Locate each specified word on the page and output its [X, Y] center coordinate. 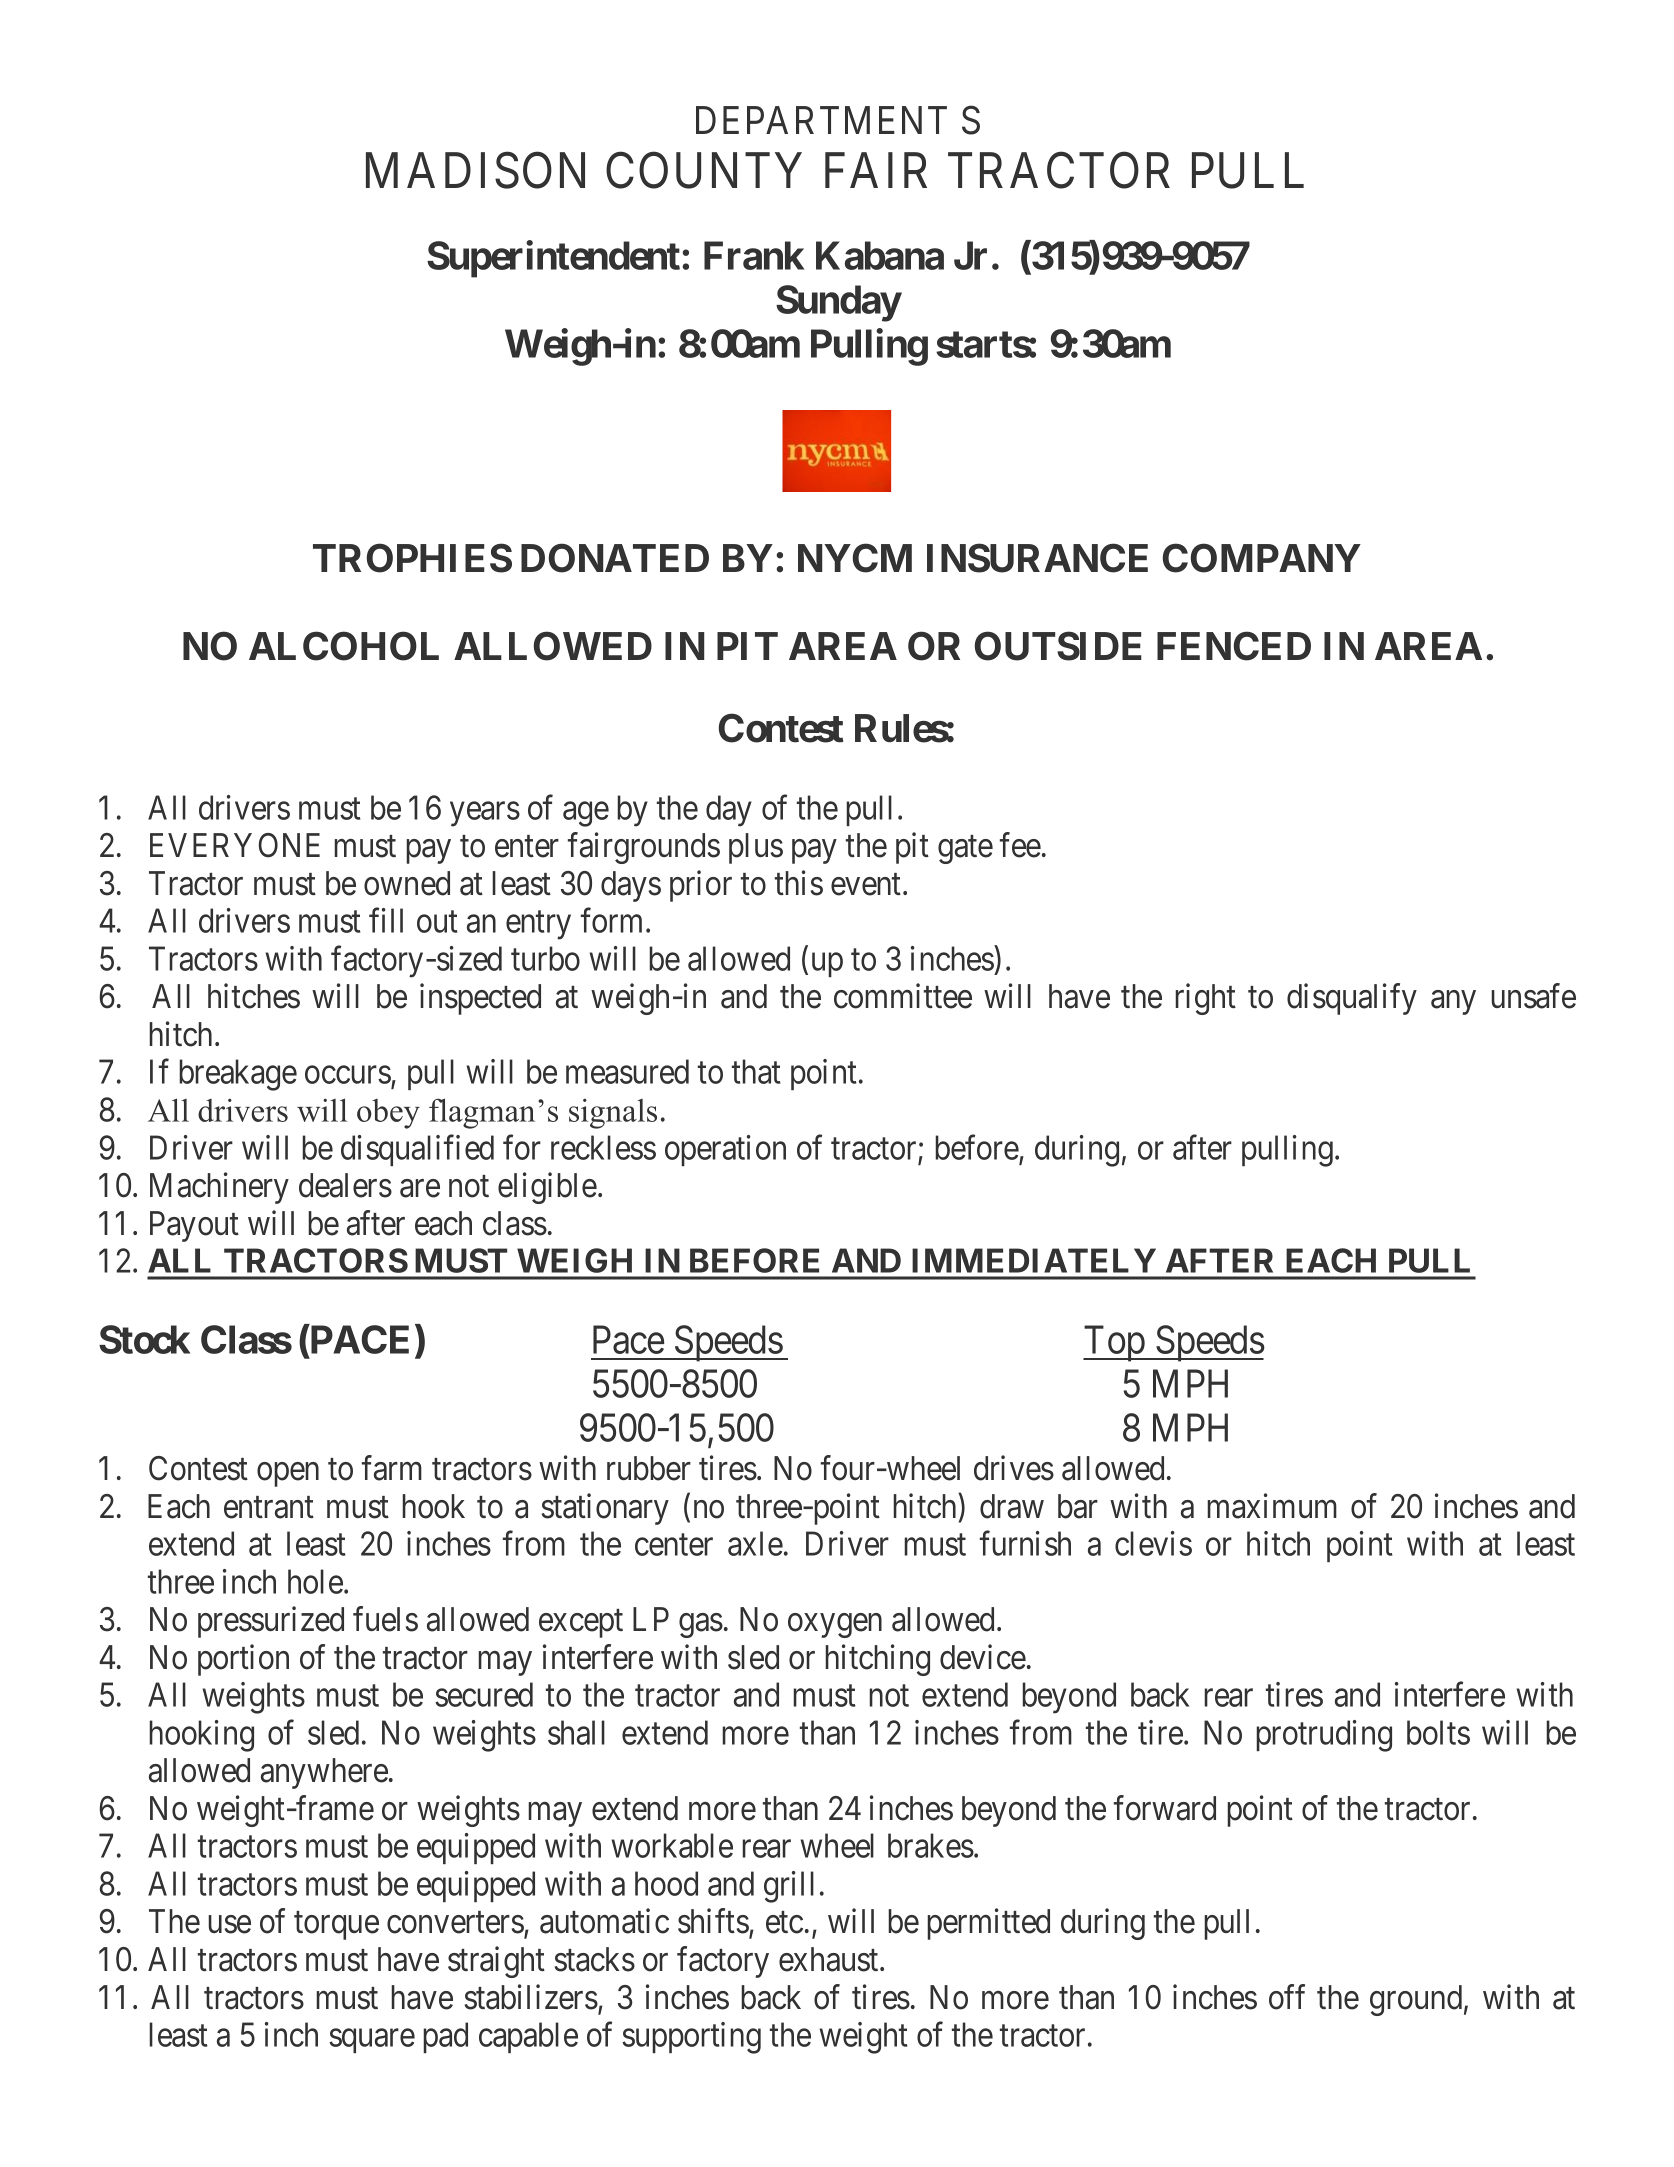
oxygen [835, 1626]
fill [386, 920]
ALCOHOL [344, 646]
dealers [345, 1185]
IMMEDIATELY [1034, 1260]
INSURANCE [1037, 558]
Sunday [838, 303]
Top [1115, 1344]
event [867, 885]
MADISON [475, 171]
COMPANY [1262, 558]
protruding [1324, 1736]
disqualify [1352, 999]
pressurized [271, 1622]
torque [336, 1926]
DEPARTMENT [821, 120]
